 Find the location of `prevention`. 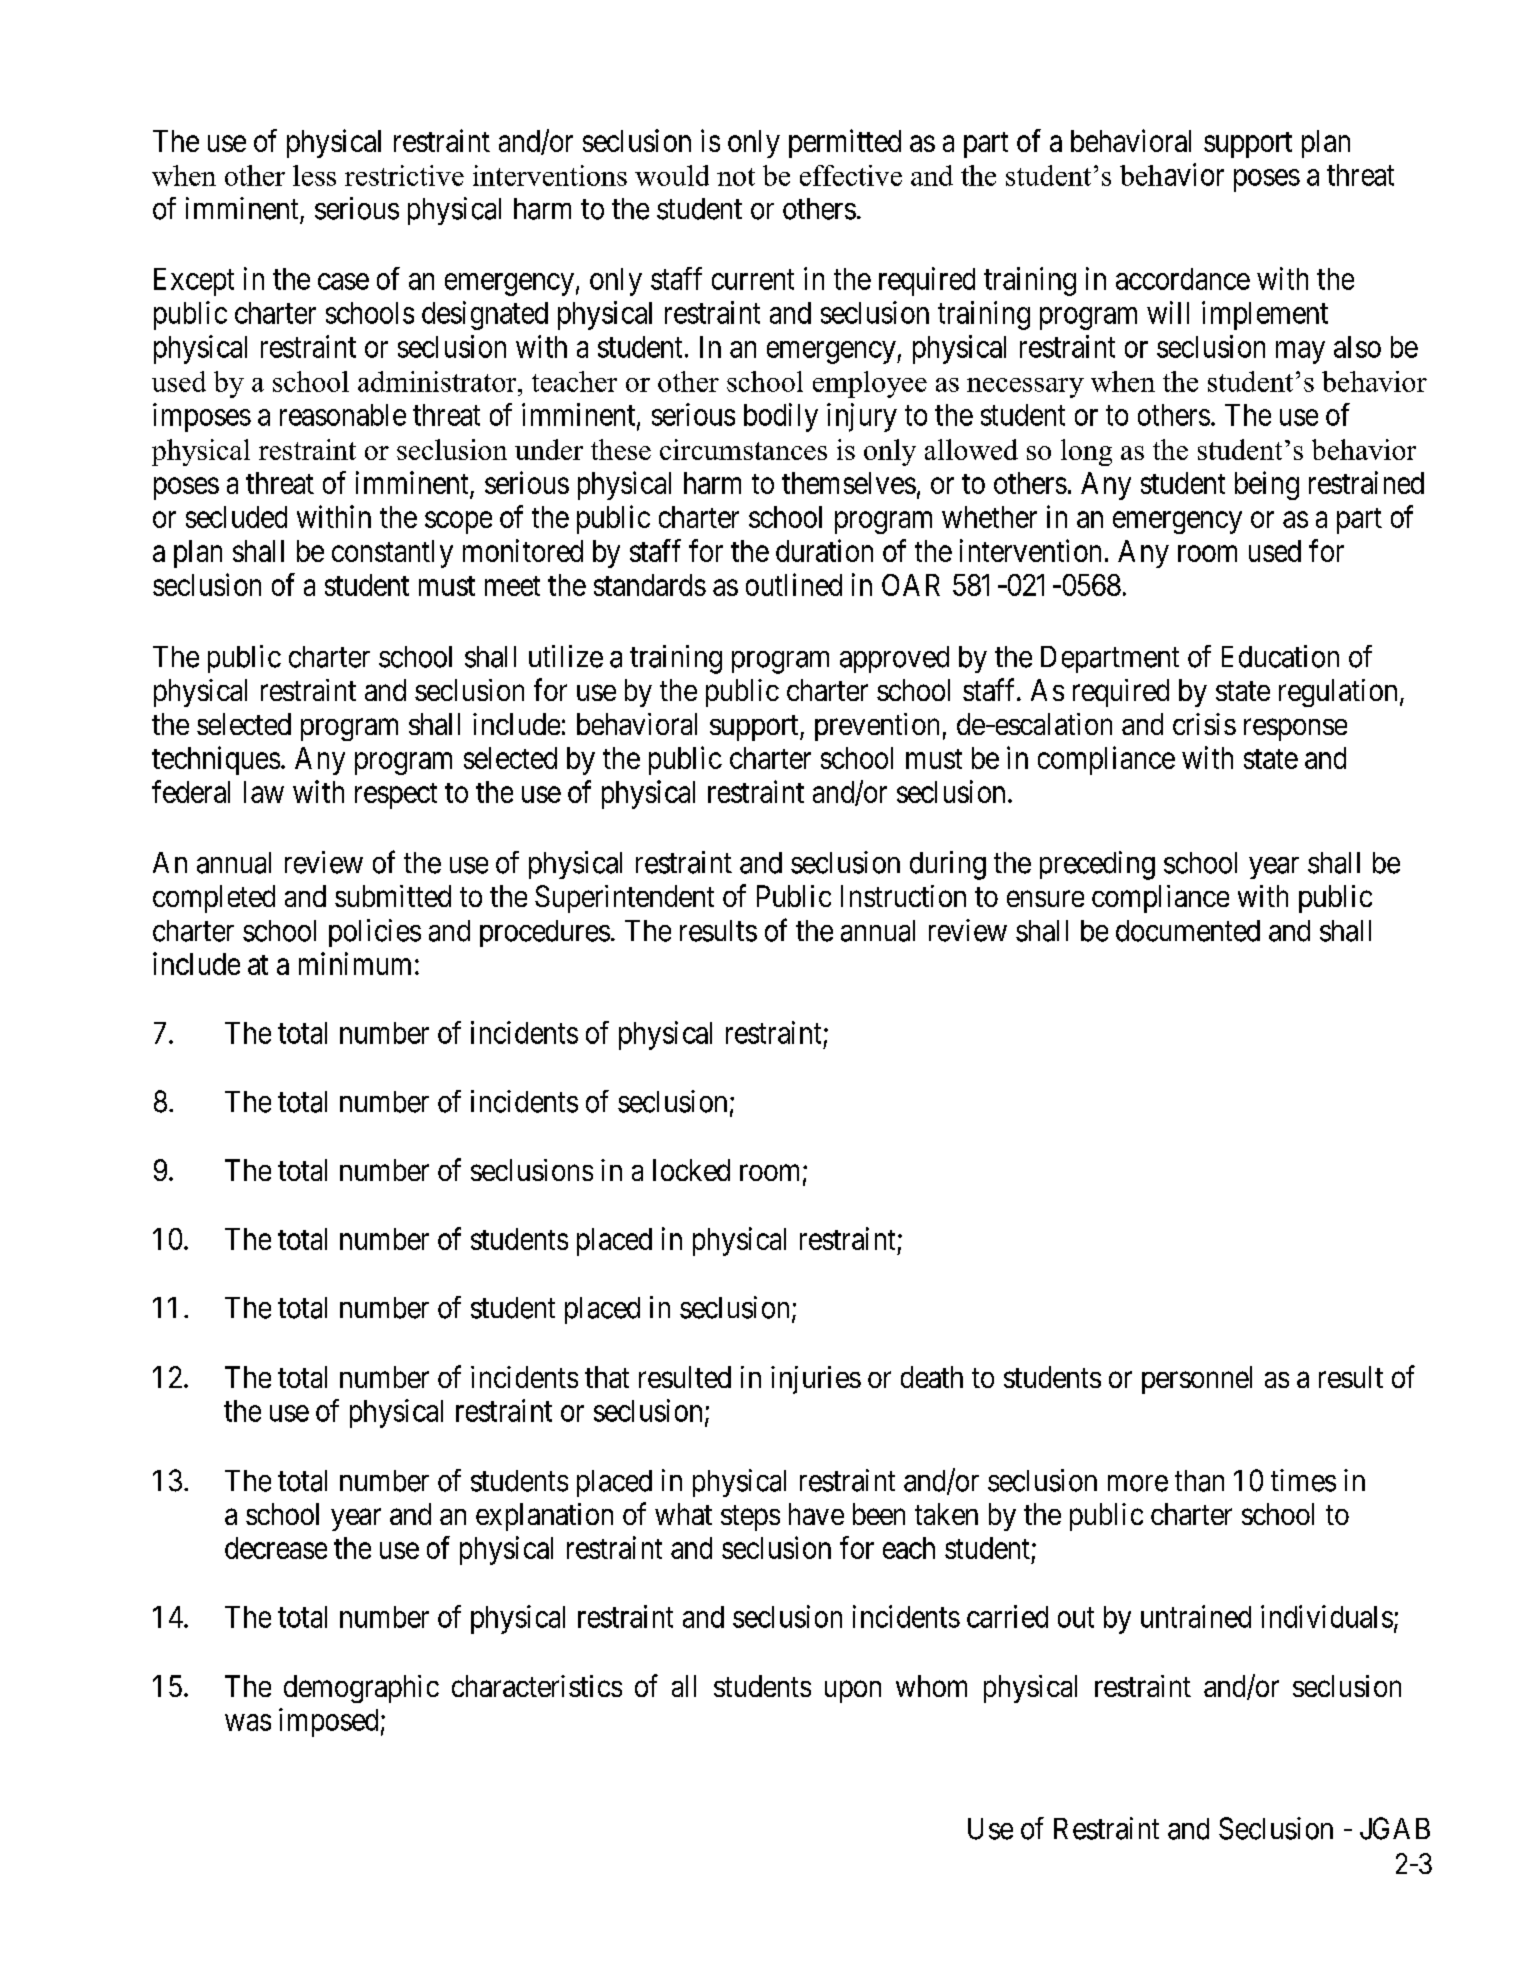

prevention is located at coordinates (877, 727).
